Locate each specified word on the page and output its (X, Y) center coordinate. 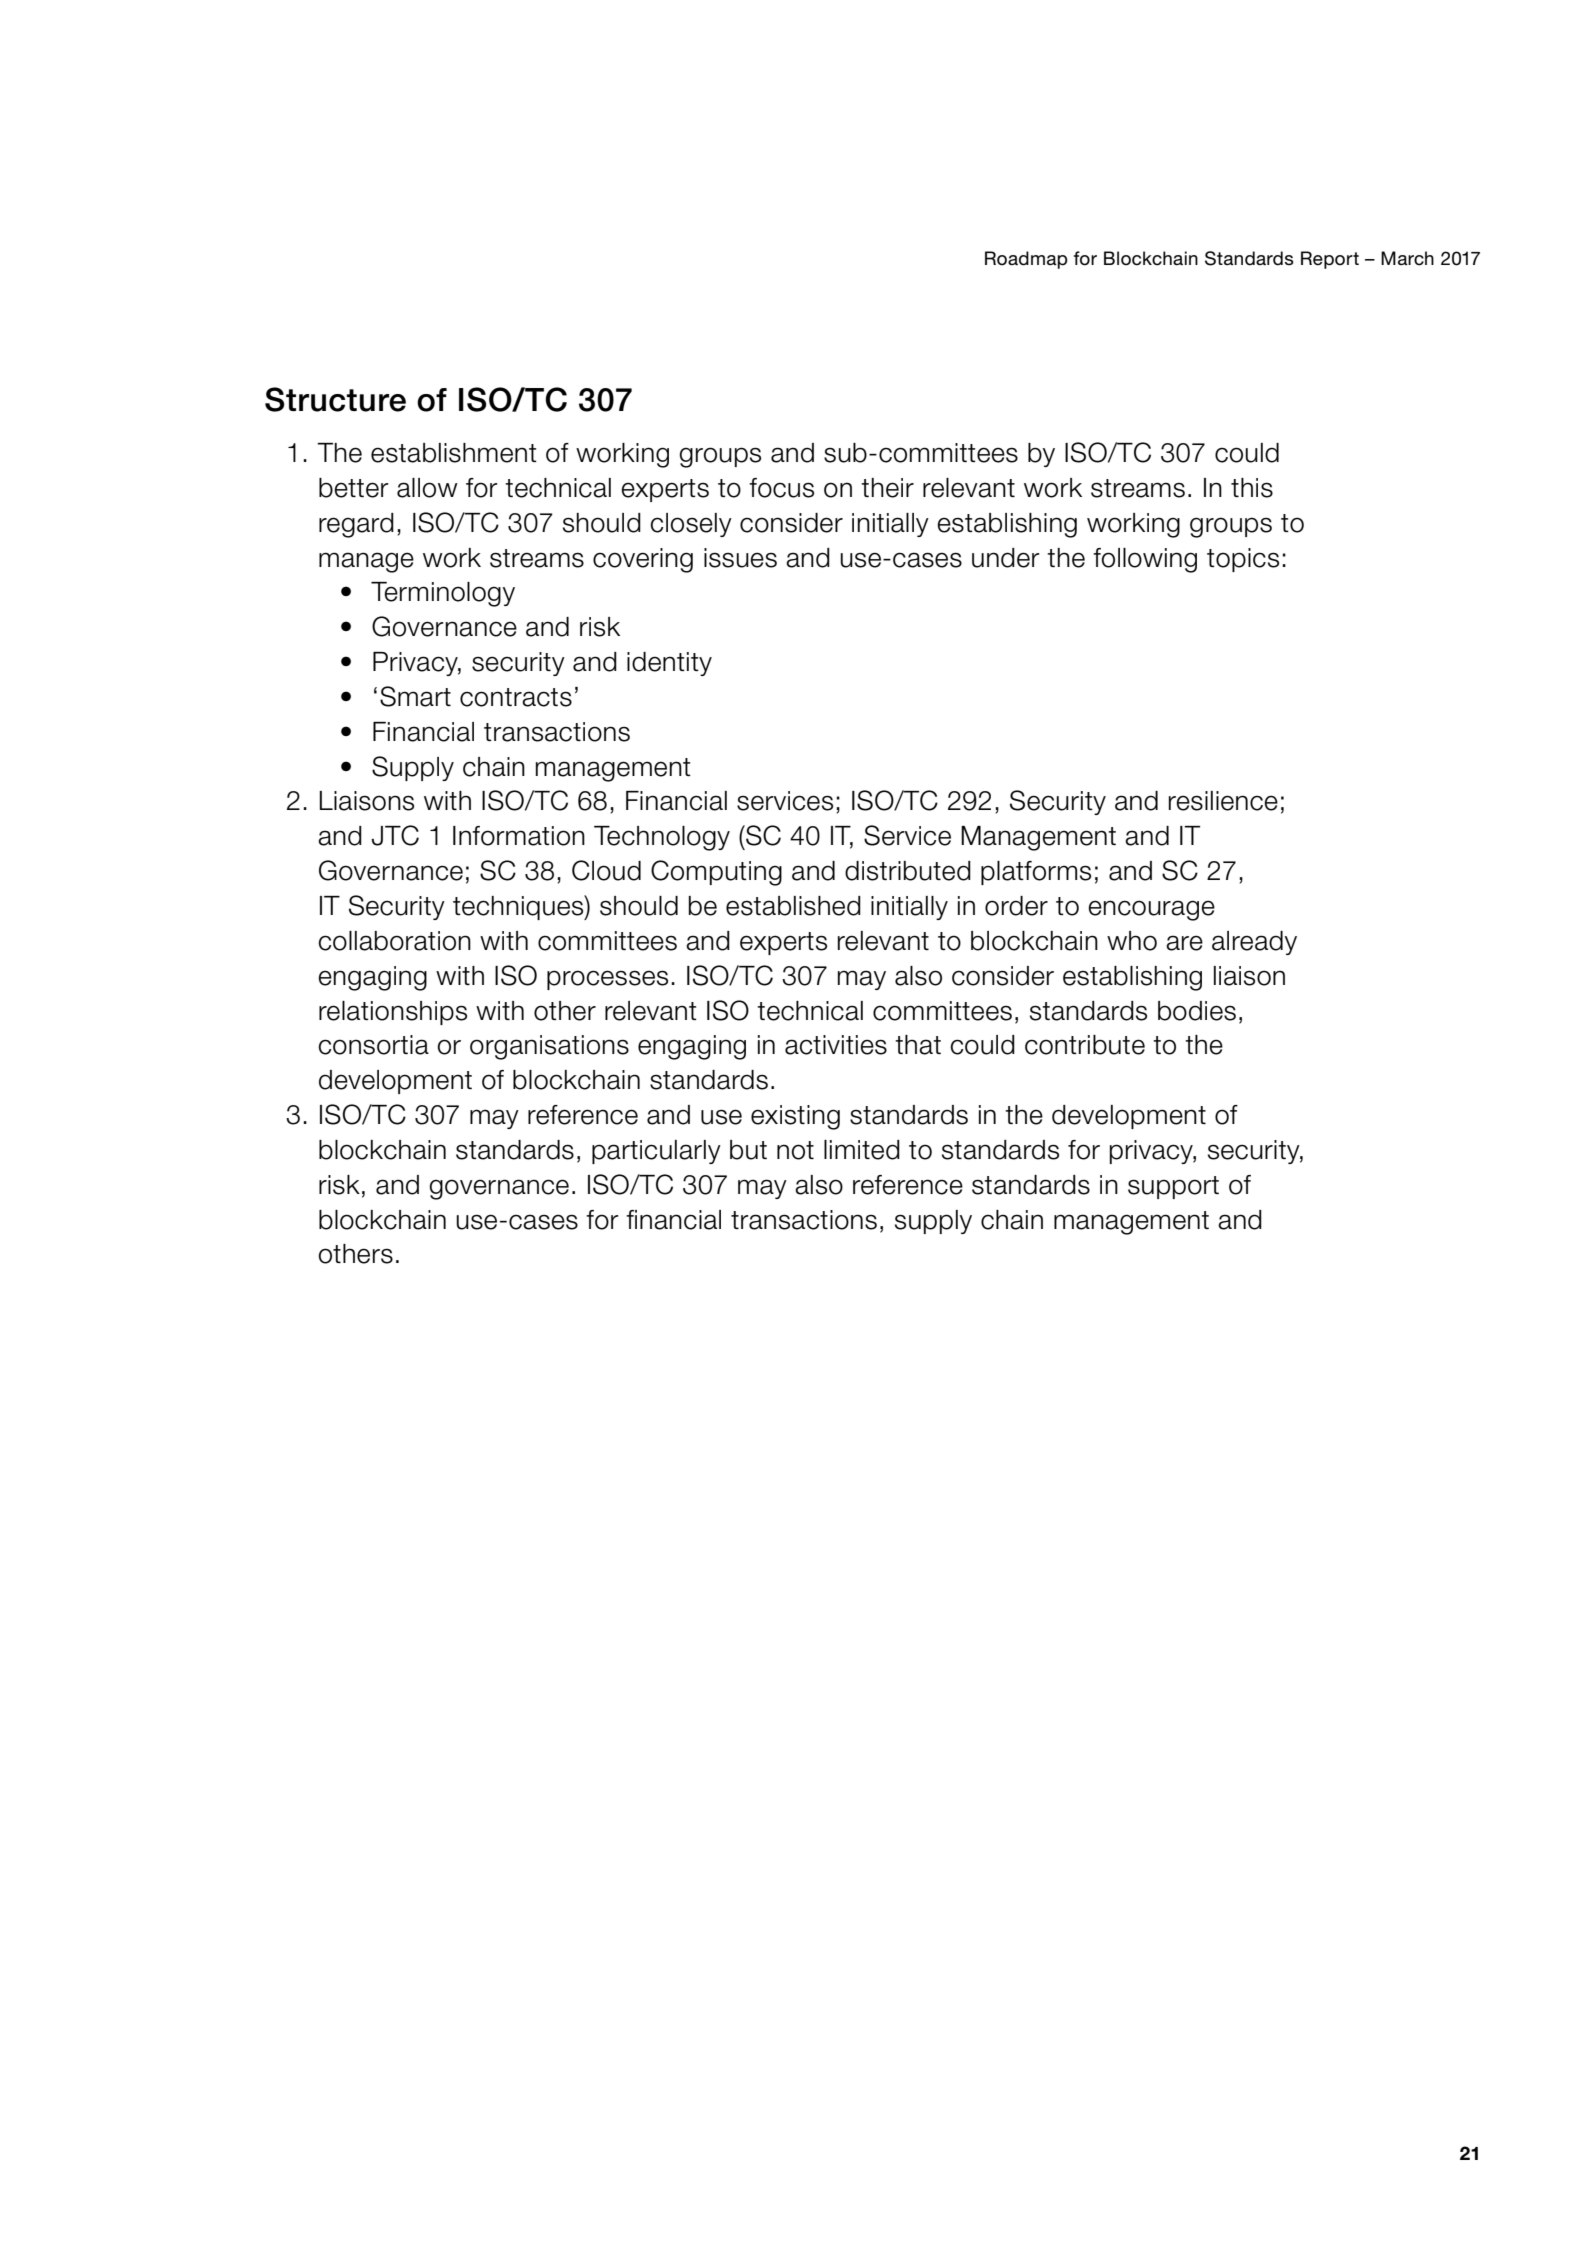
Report (1330, 260)
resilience (1223, 801)
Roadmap (1026, 260)
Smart (415, 696)
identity (669, 664)
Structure (335, 399)
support (1173, 1187)
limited (862, 1150)
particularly (656, 1152)
